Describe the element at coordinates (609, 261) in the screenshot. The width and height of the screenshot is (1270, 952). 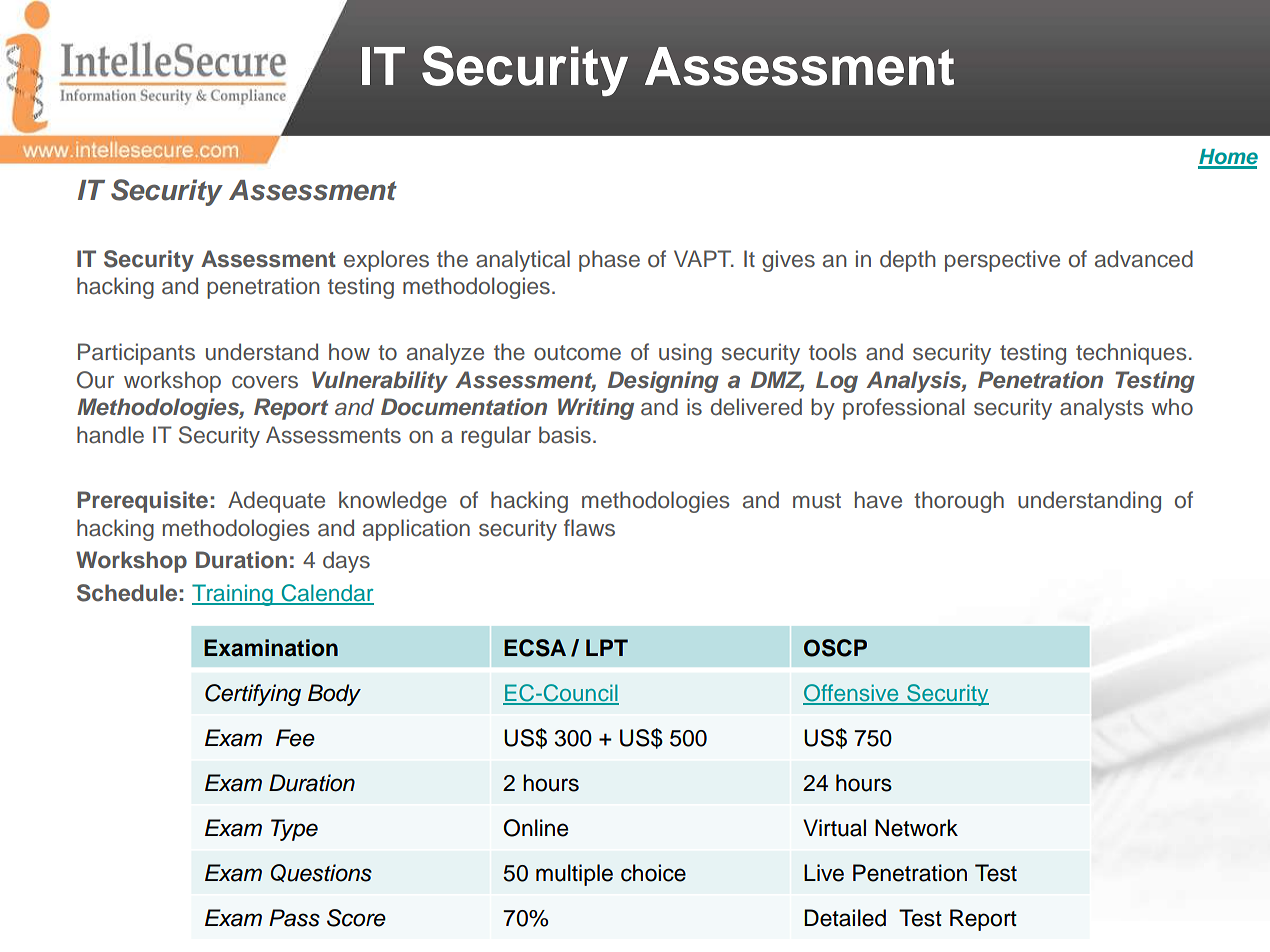
I see `phase` at that location.
